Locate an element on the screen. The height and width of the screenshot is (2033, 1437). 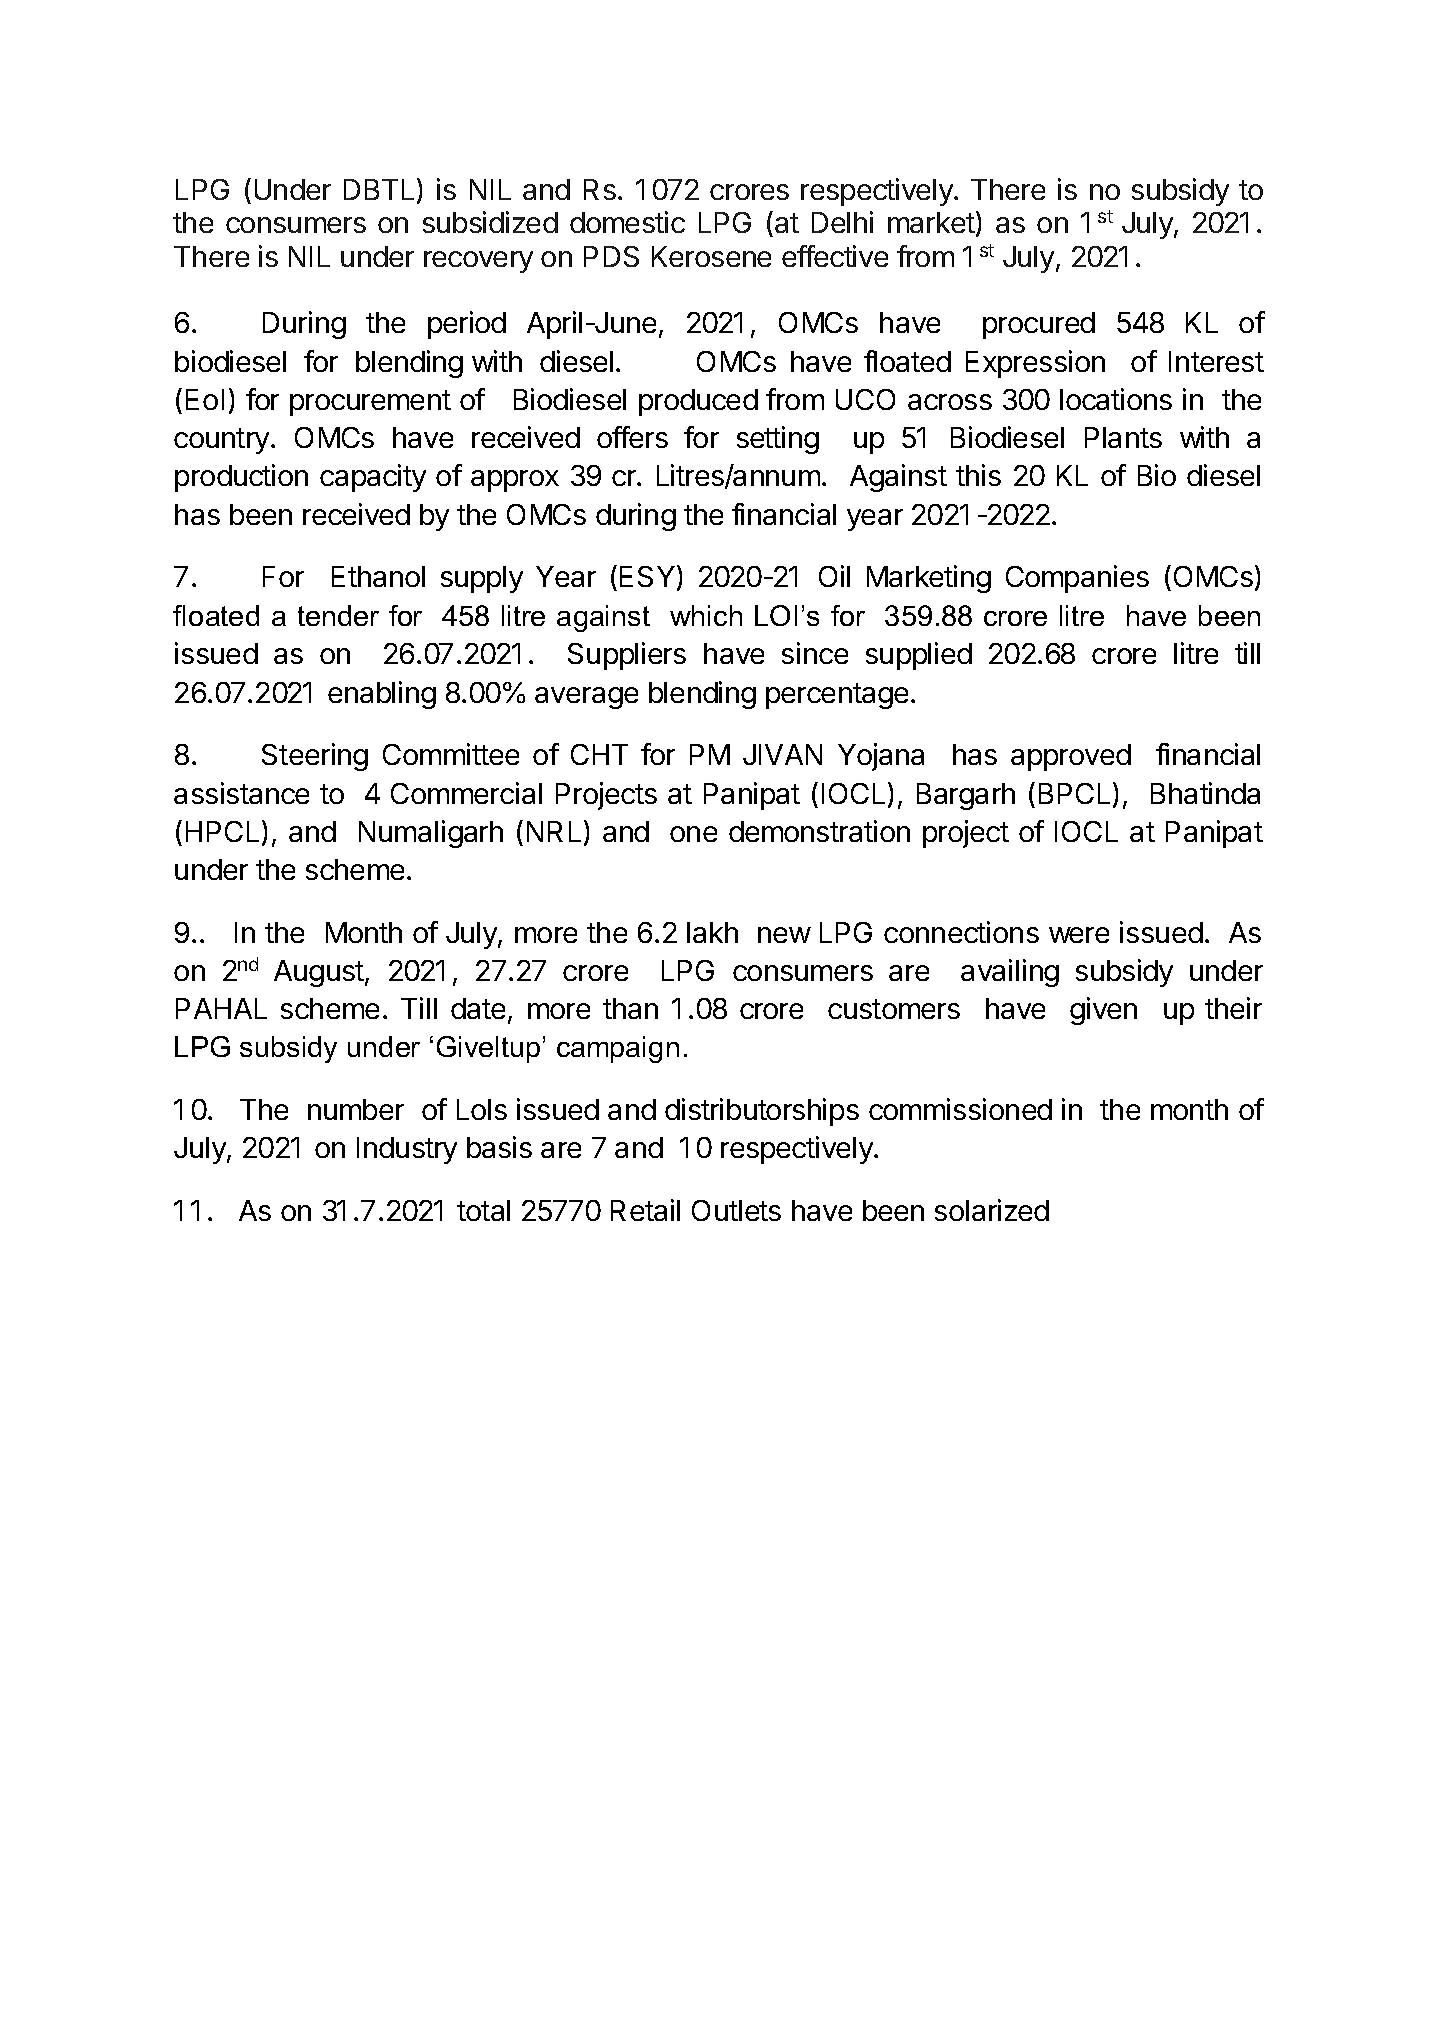
procured is located at coordinates (1039, 325).
